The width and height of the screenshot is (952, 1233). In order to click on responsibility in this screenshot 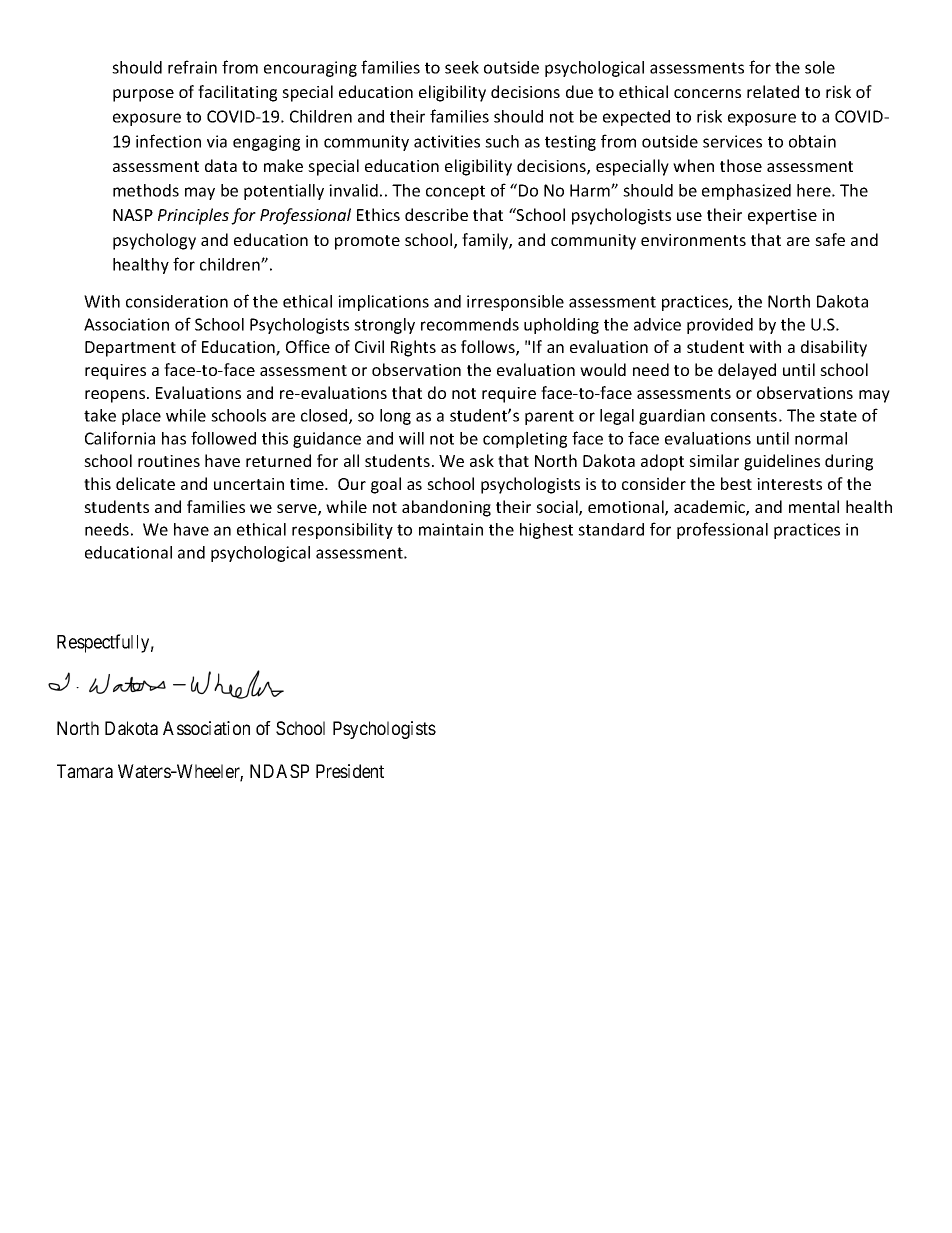, I will do `click(342, 531)`.
